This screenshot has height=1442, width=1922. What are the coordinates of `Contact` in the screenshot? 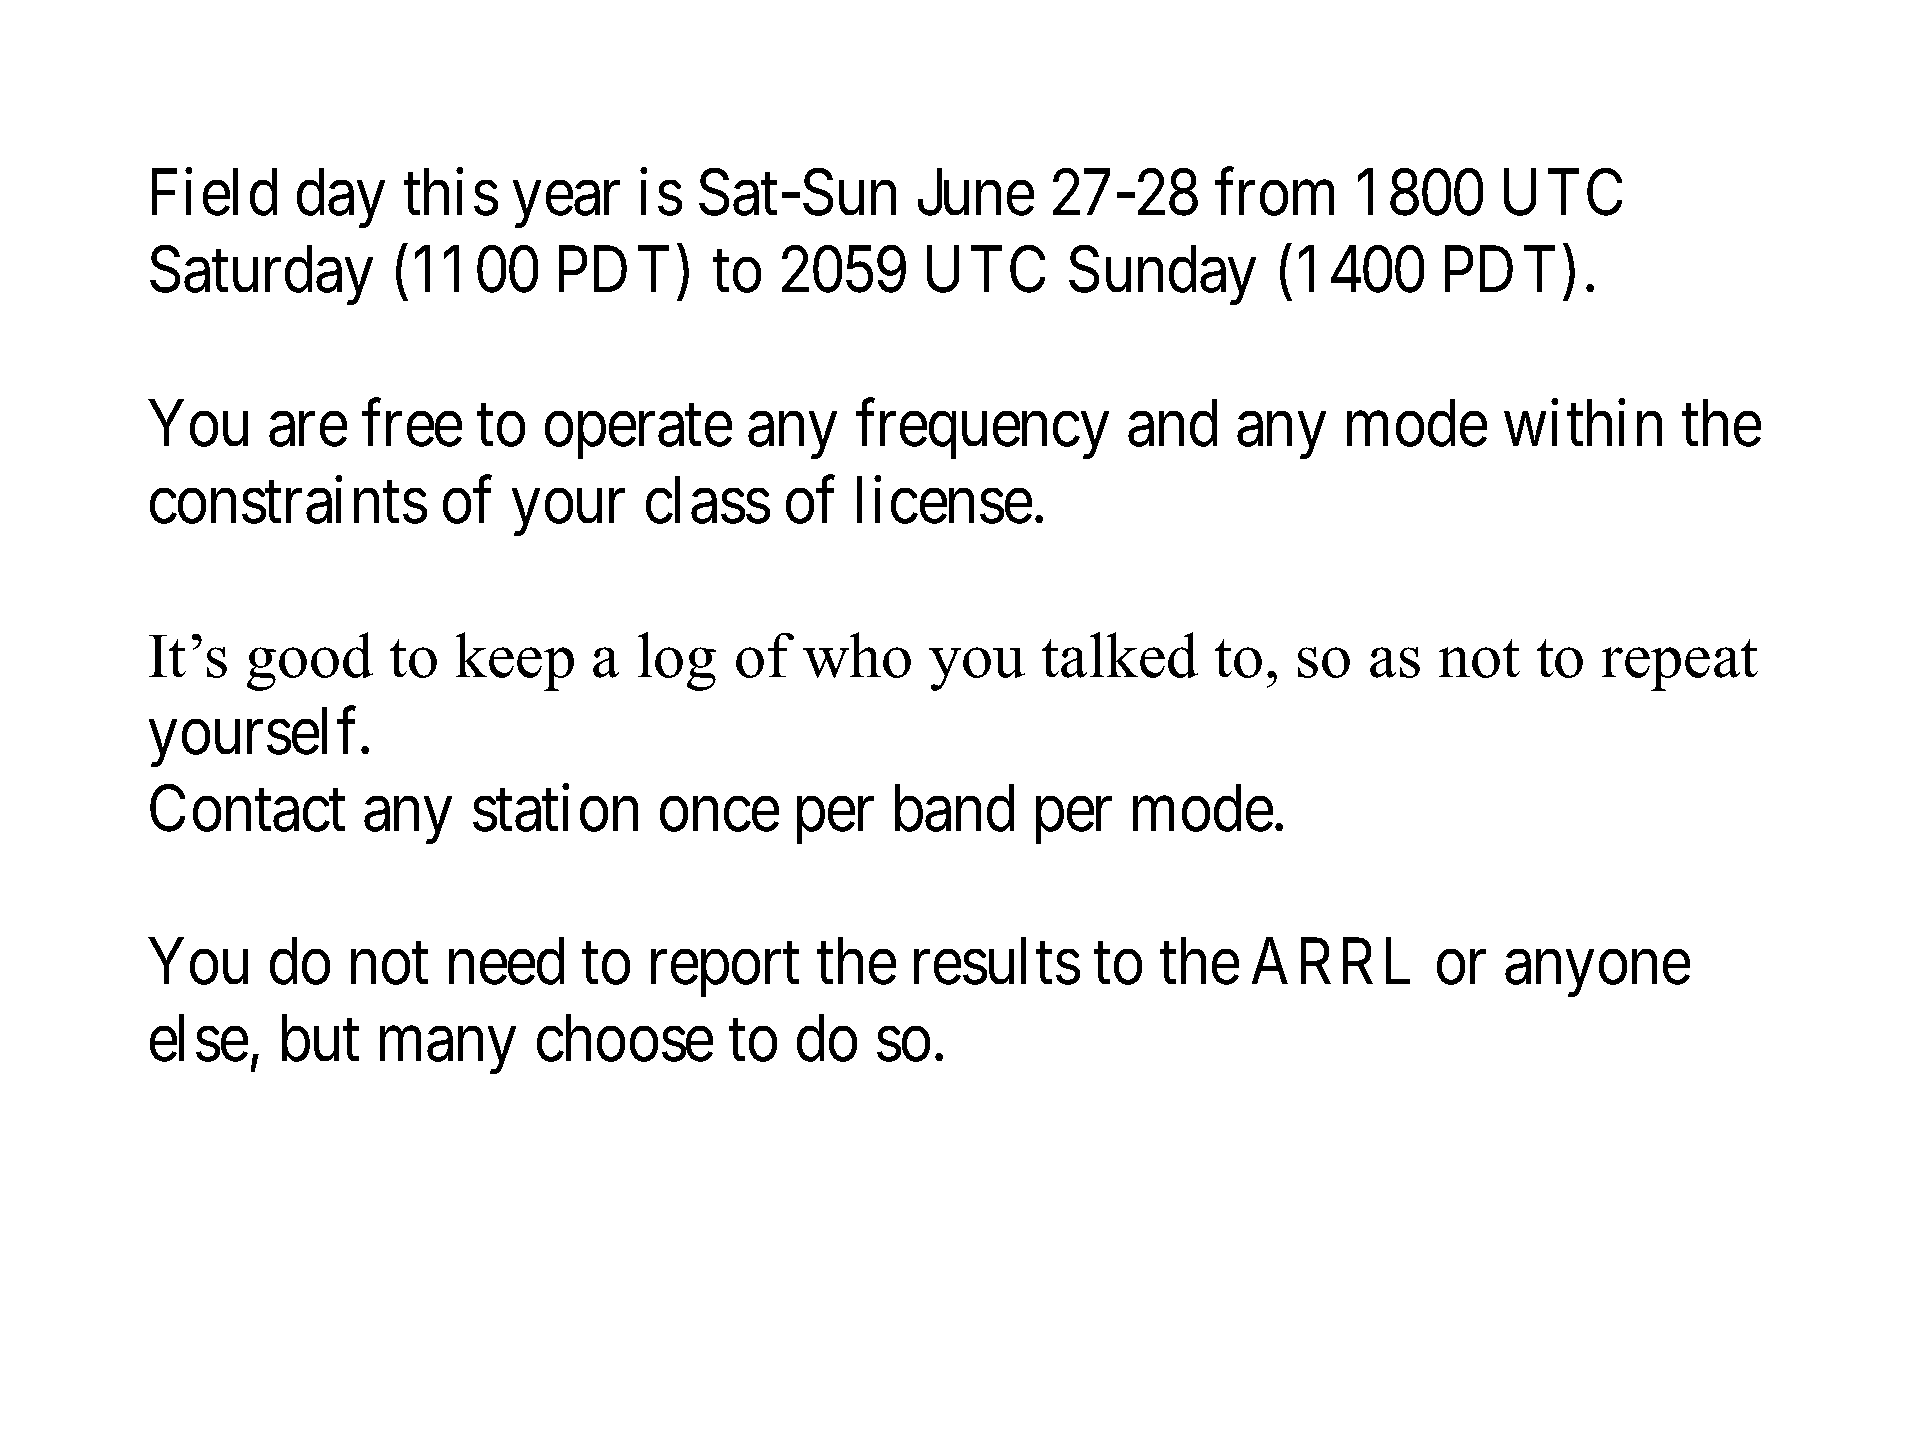 It's located at (247, 808).
